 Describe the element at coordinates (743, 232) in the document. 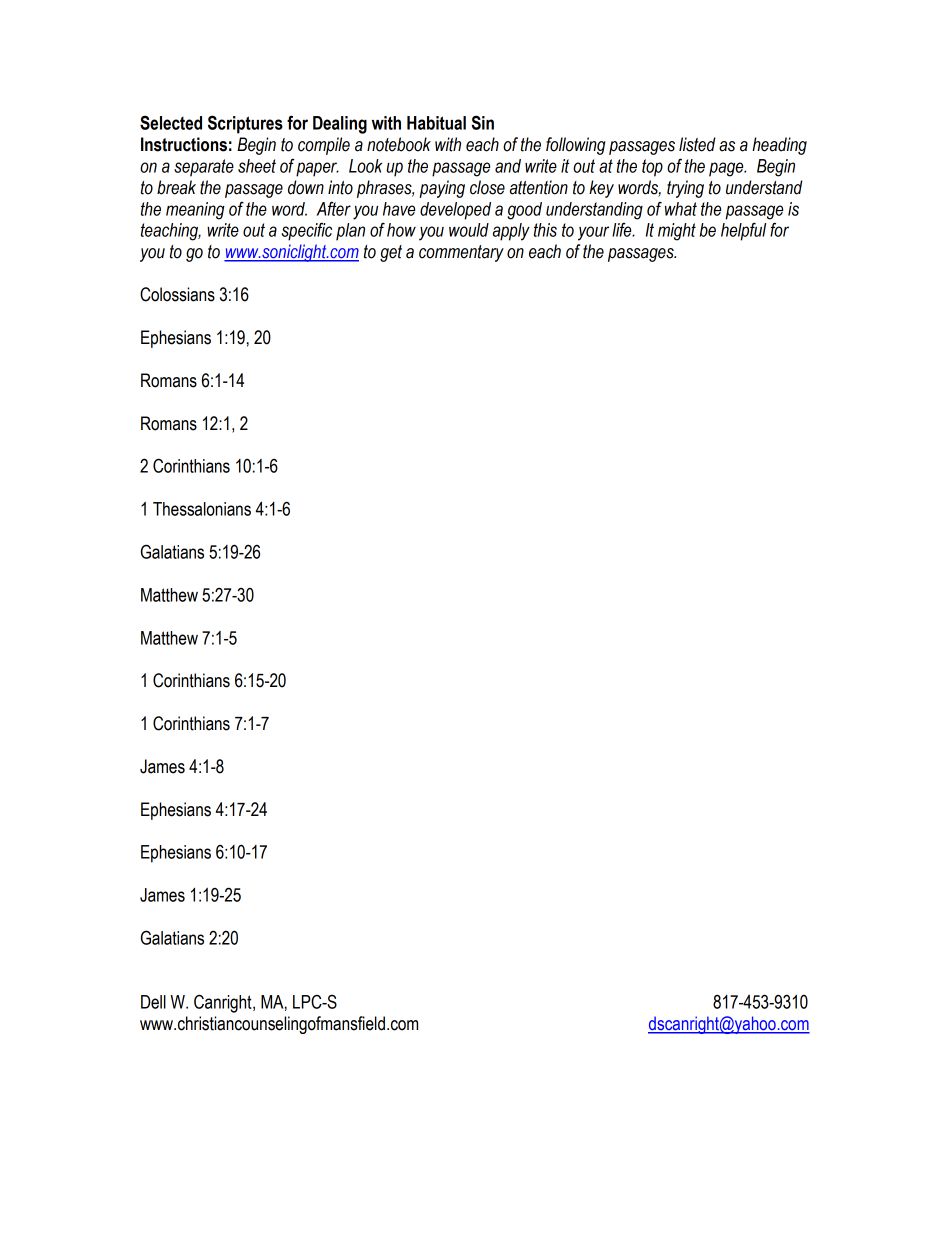

I see `helpful` at that location.
